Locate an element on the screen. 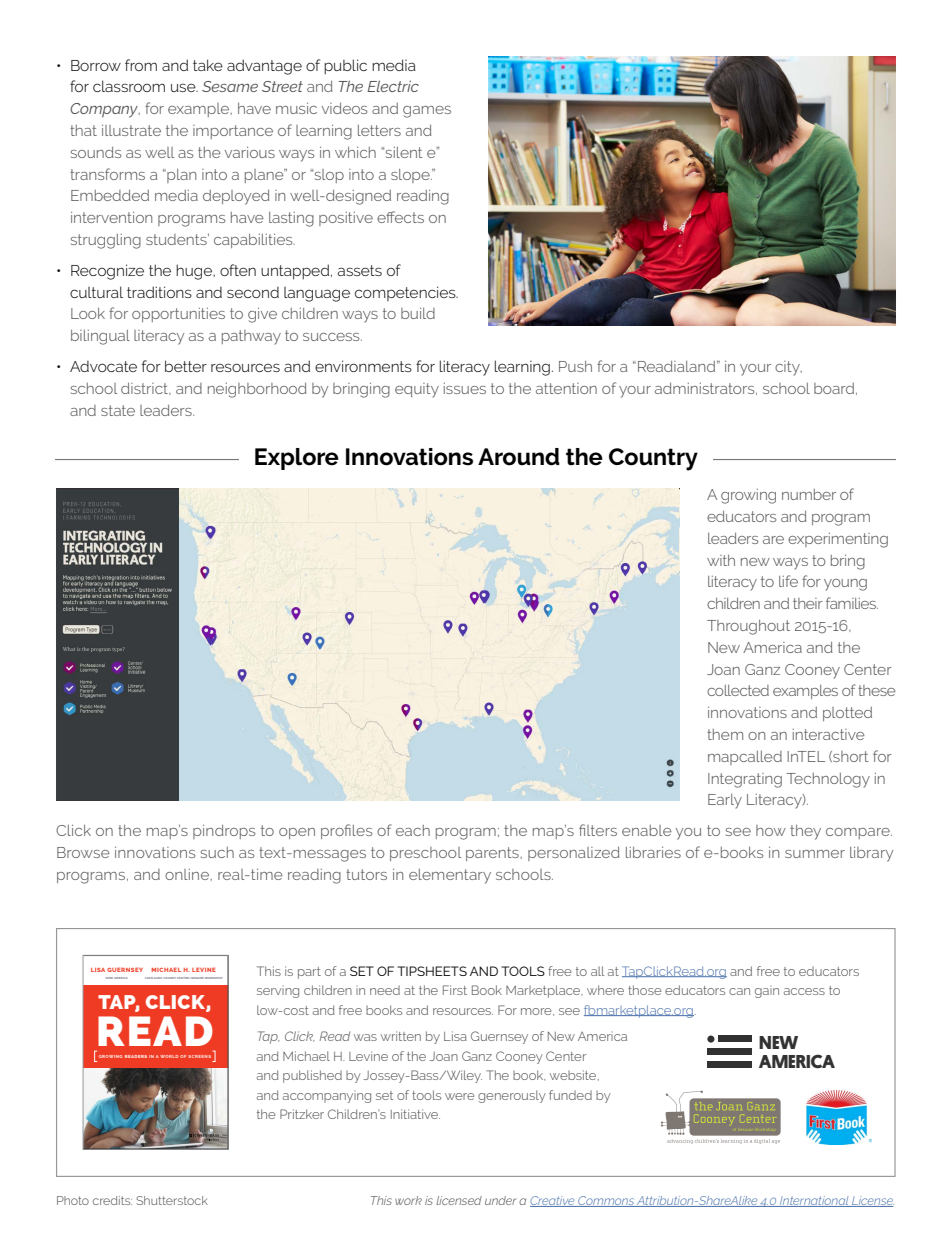 The image size is (952, 1233). Around is located at coordinates (519, 457).
